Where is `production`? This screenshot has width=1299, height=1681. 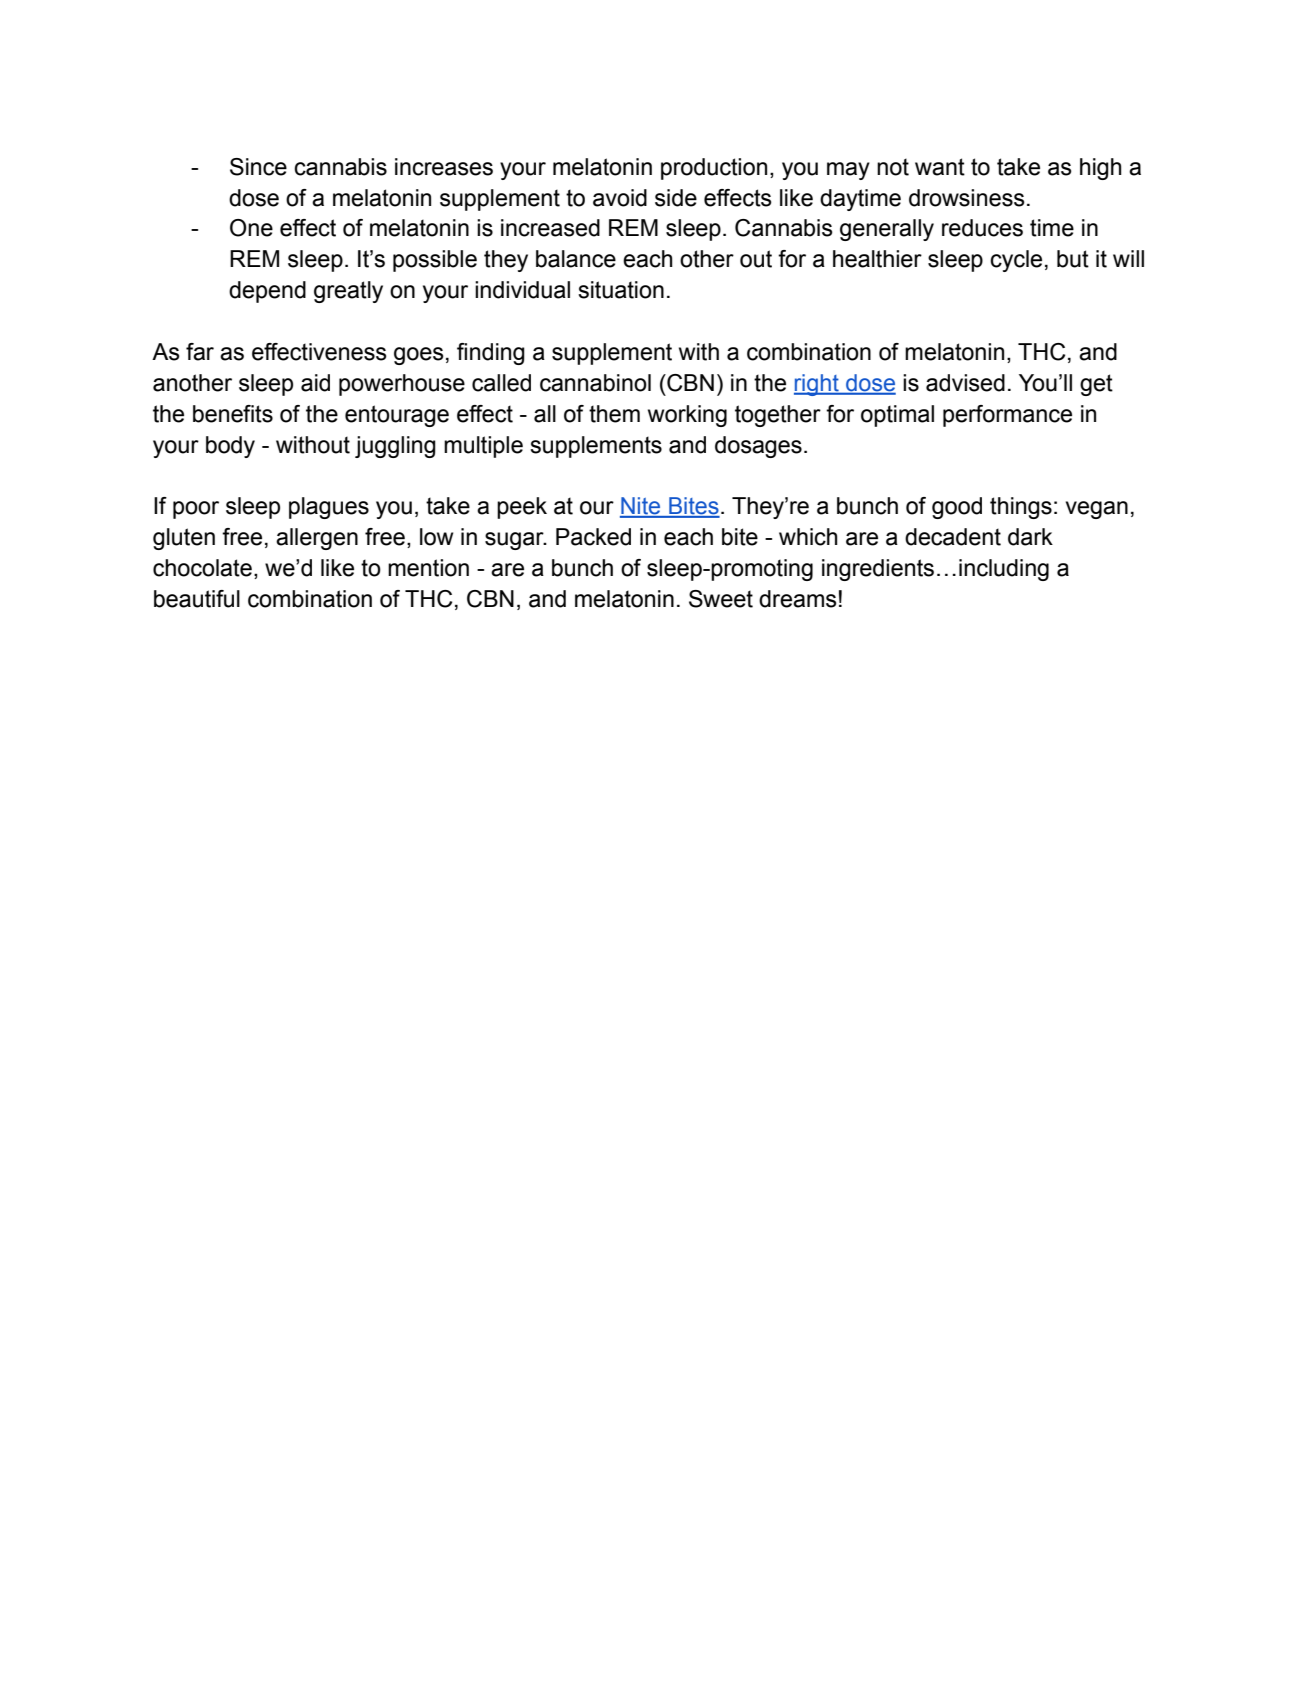 production is located at coordinates (714, 169).
